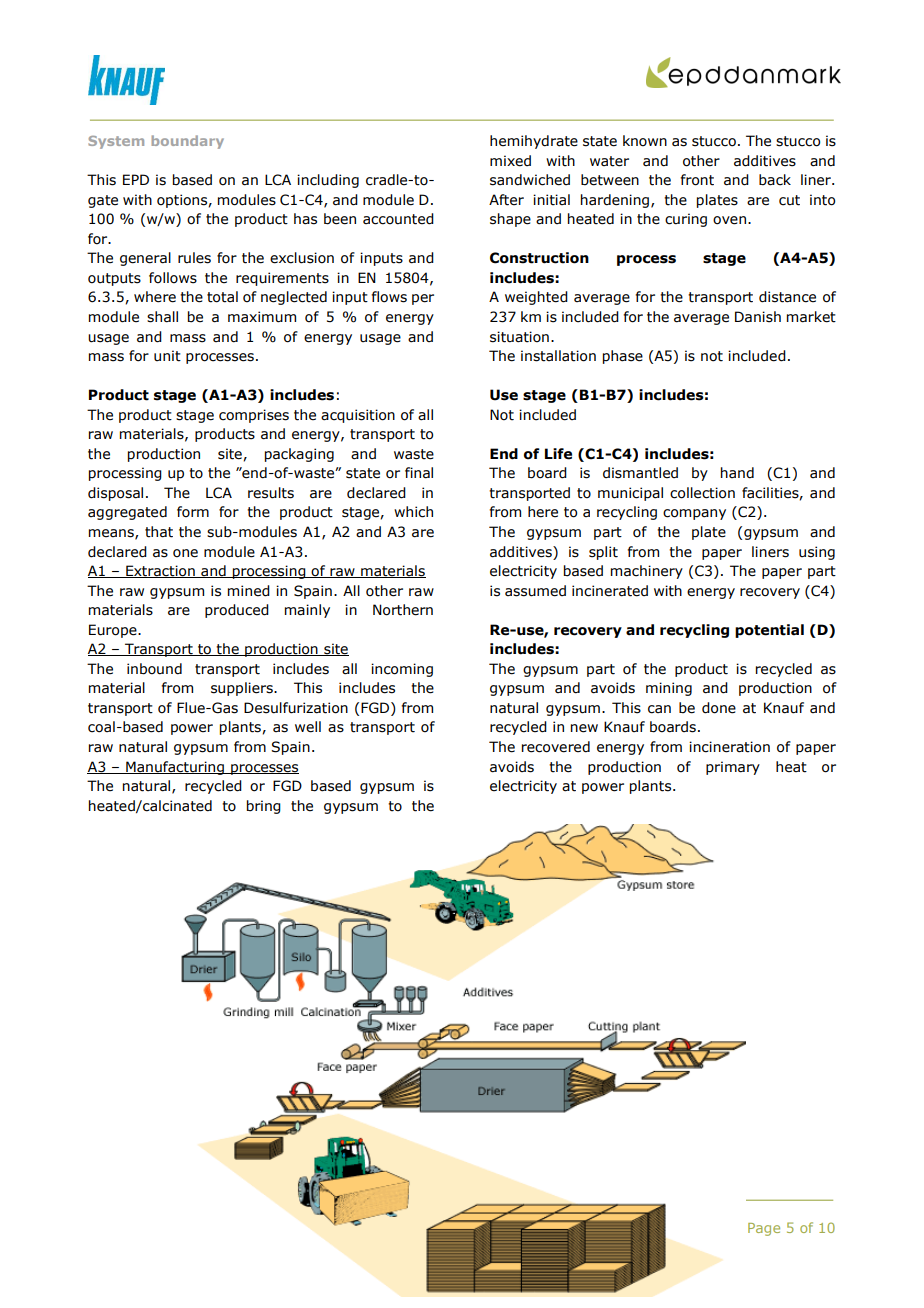  I want to click on back, so click(775, 180).
